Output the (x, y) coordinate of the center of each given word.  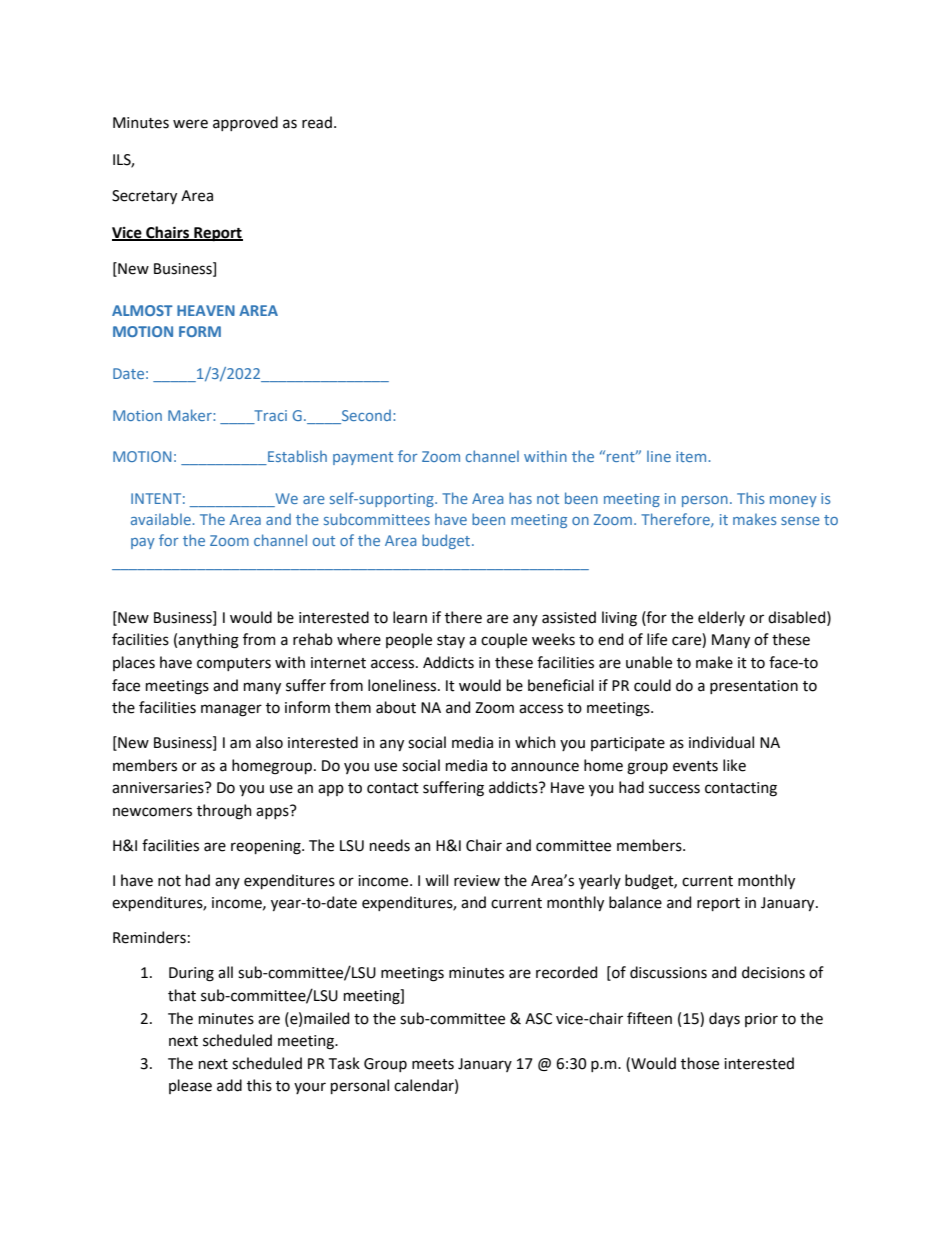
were (190, 124)
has (520, 498)
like (734, 765)
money (793, 501)
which (535, 742)
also (269, 742)
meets (433, 1064)
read (317, 122)
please (190, 1086)
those (700, 1063)
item (692, 456)
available (162, 519)
